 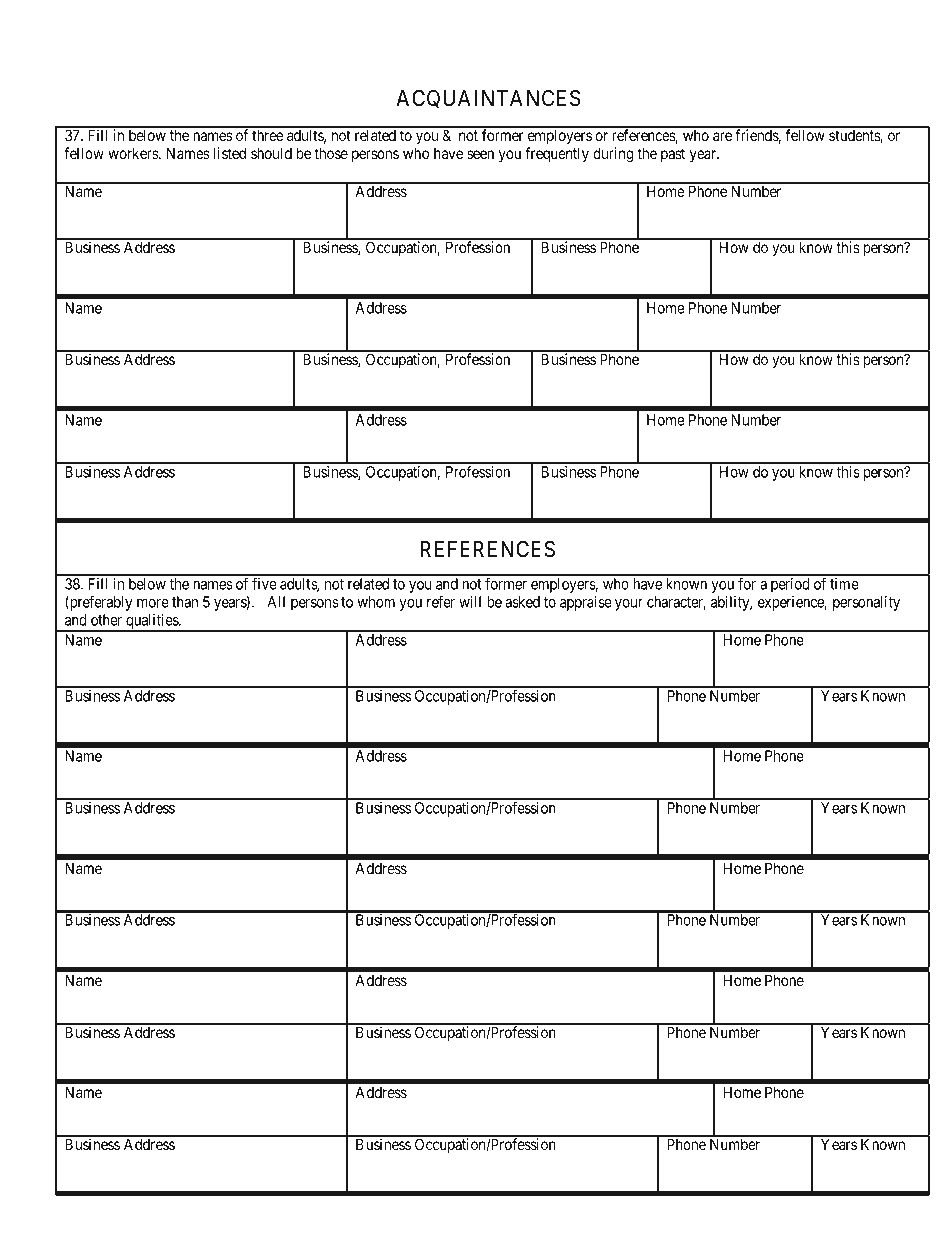 I want to click on are, so click(x=722, y=136).
